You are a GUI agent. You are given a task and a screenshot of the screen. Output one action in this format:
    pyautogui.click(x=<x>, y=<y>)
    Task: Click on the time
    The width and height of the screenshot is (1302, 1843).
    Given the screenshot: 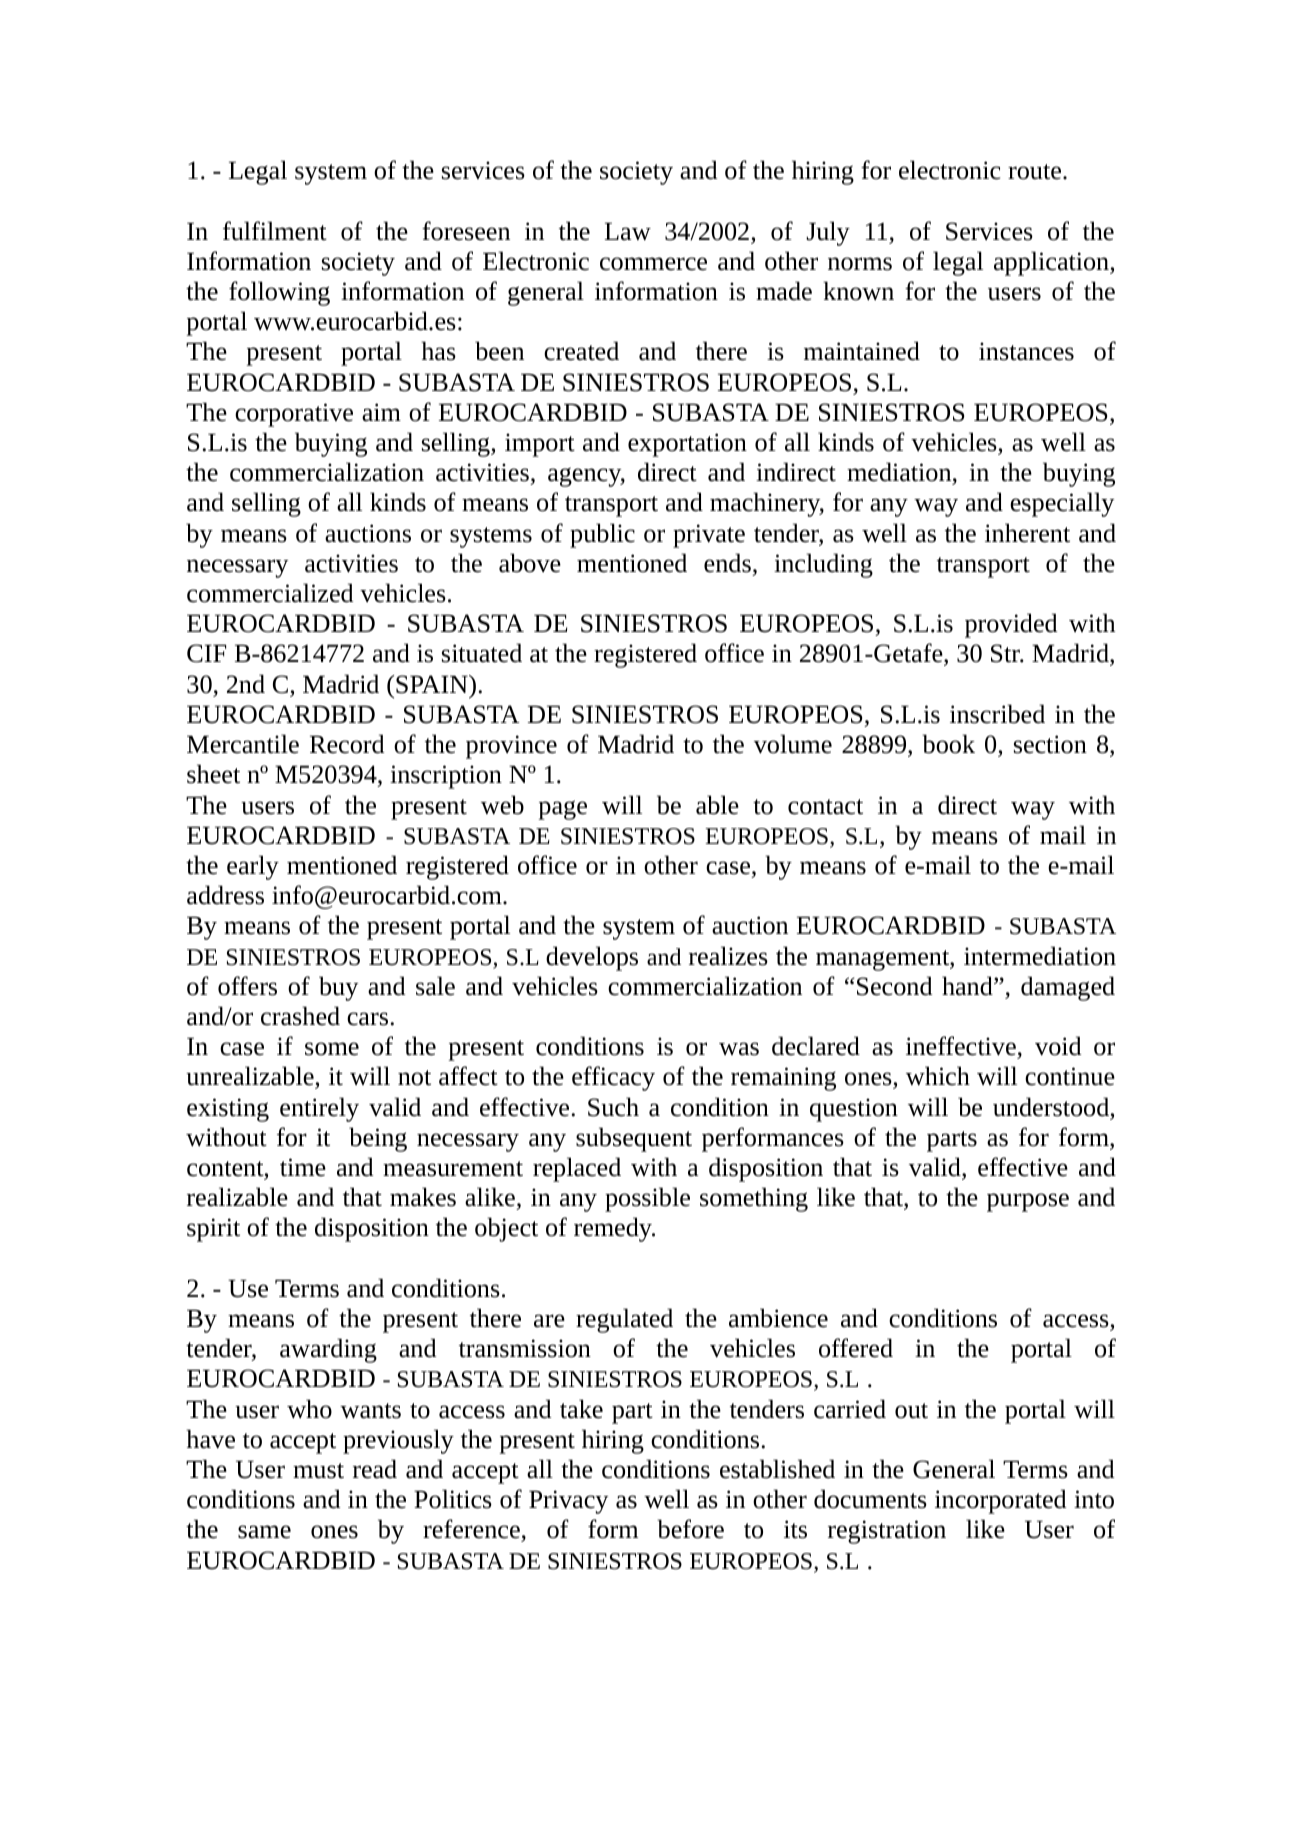 What is the action you would take?
    pyautogui.click(x=303, y=1167)
